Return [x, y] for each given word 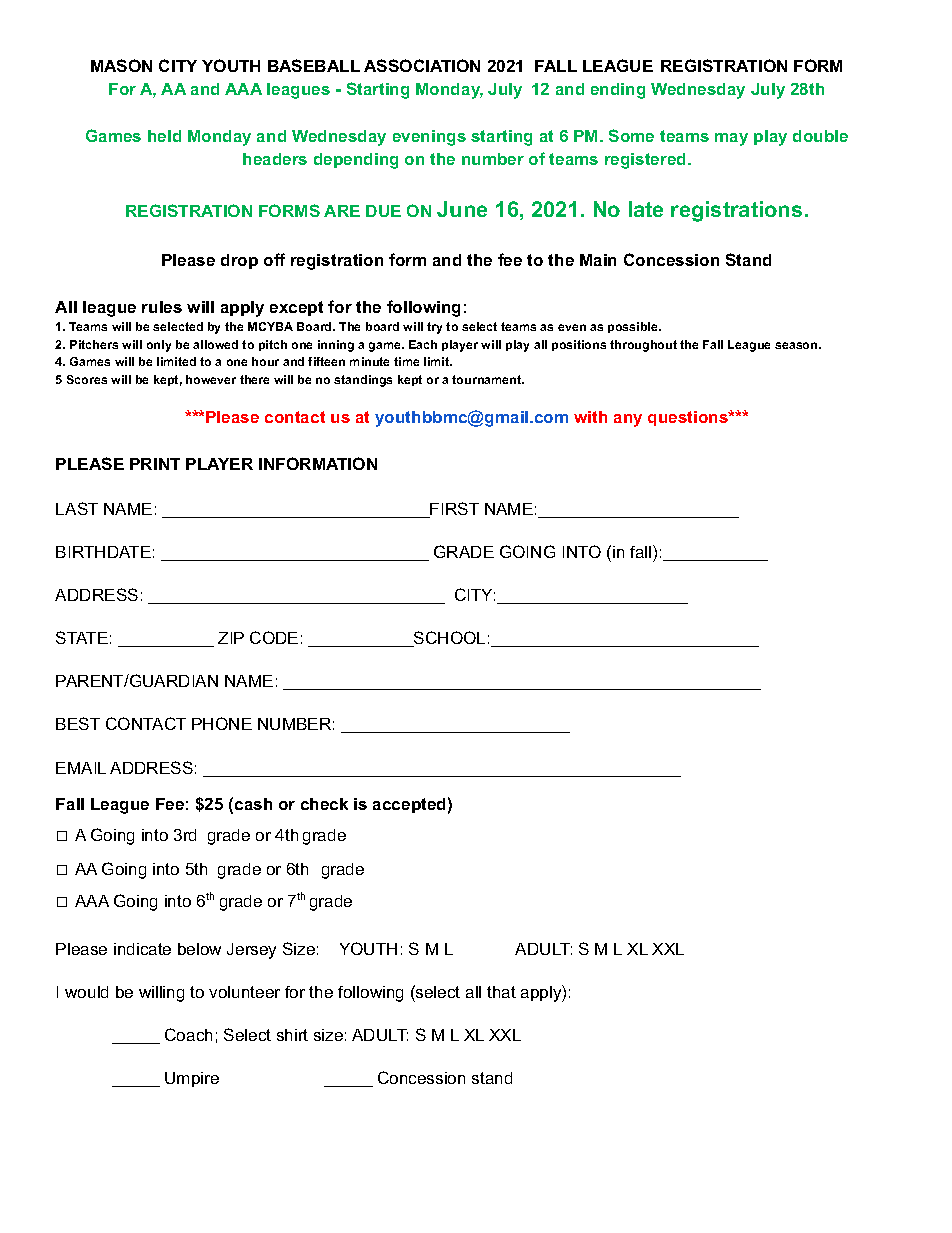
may [731, 139]
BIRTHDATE [103, 552]
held [164, 136]
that [501, 992]
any [628, 420]
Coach [188, 1034]
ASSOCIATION [422, 65]
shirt [292, 1035]
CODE [274, 637]
